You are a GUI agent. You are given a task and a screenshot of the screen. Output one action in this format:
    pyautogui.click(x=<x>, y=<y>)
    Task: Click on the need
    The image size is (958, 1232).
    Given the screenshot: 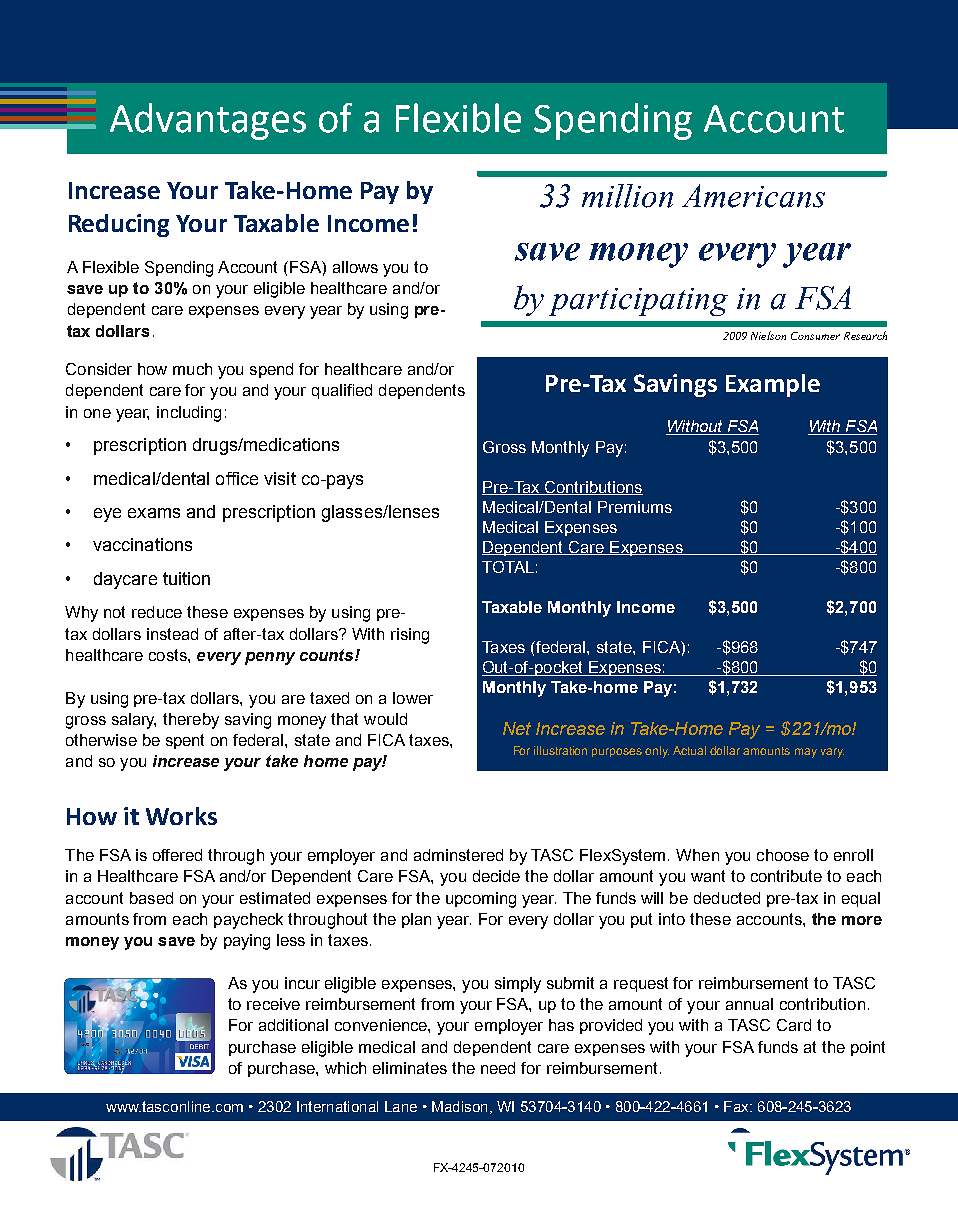 What is the action you would take?
    pyautogui.click(x=498, y=1068)
